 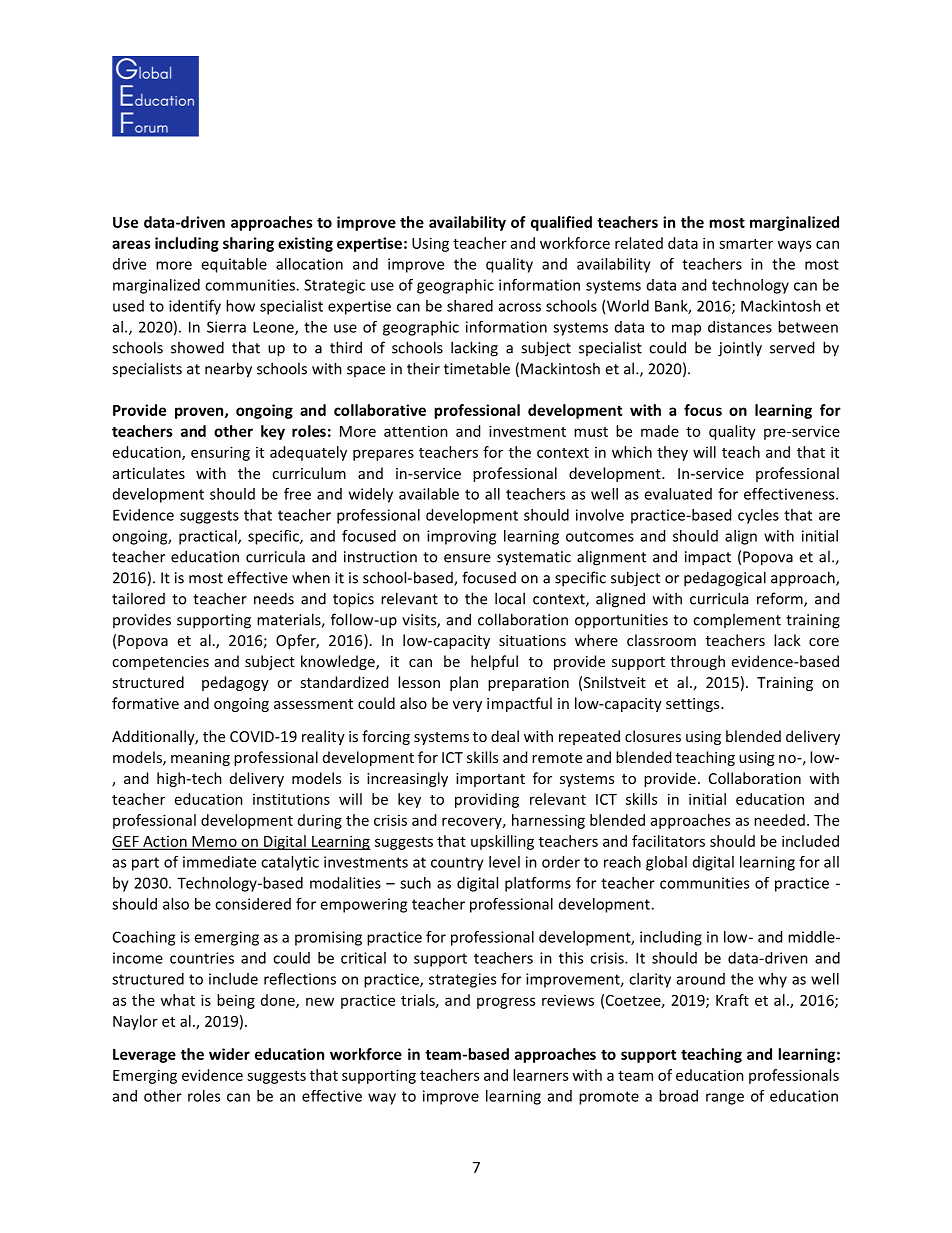 What do you see at coordinates (416, 431) in the page?
I see `attention` at bounding box center [416, 431].
